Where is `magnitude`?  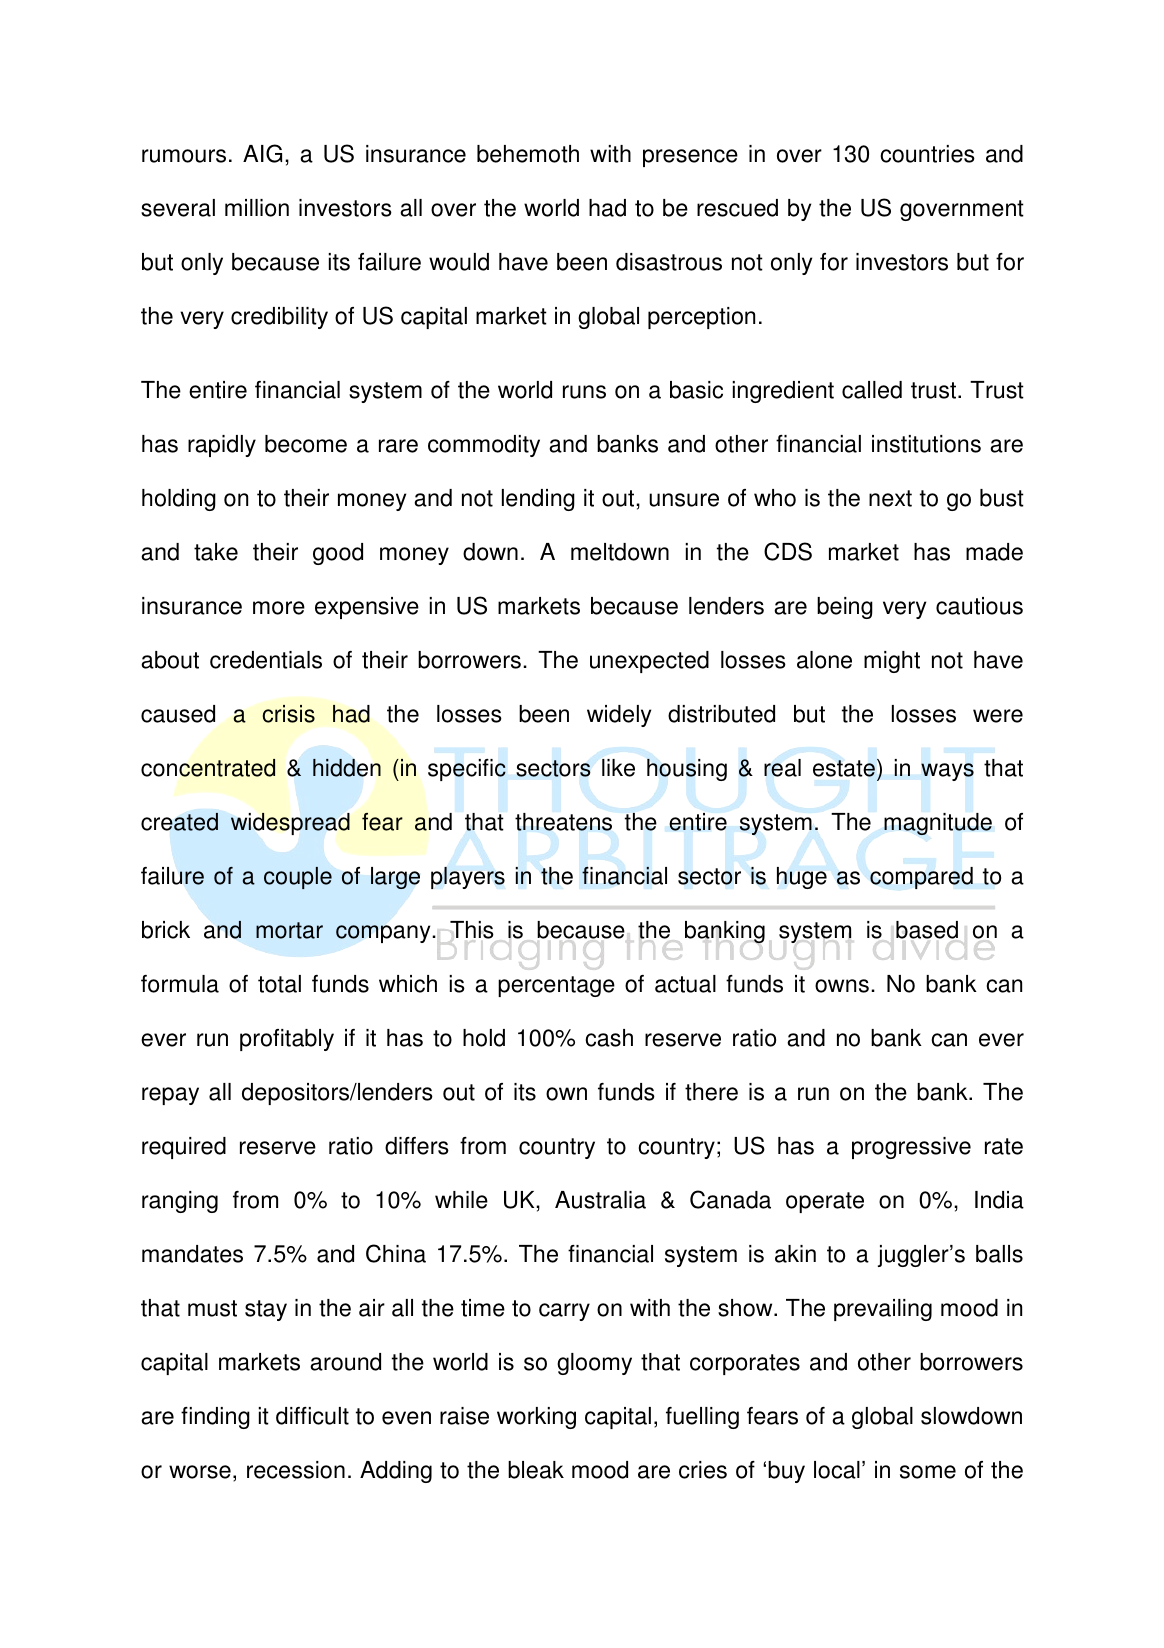 magnitude is located at coordinates (938, 824).
